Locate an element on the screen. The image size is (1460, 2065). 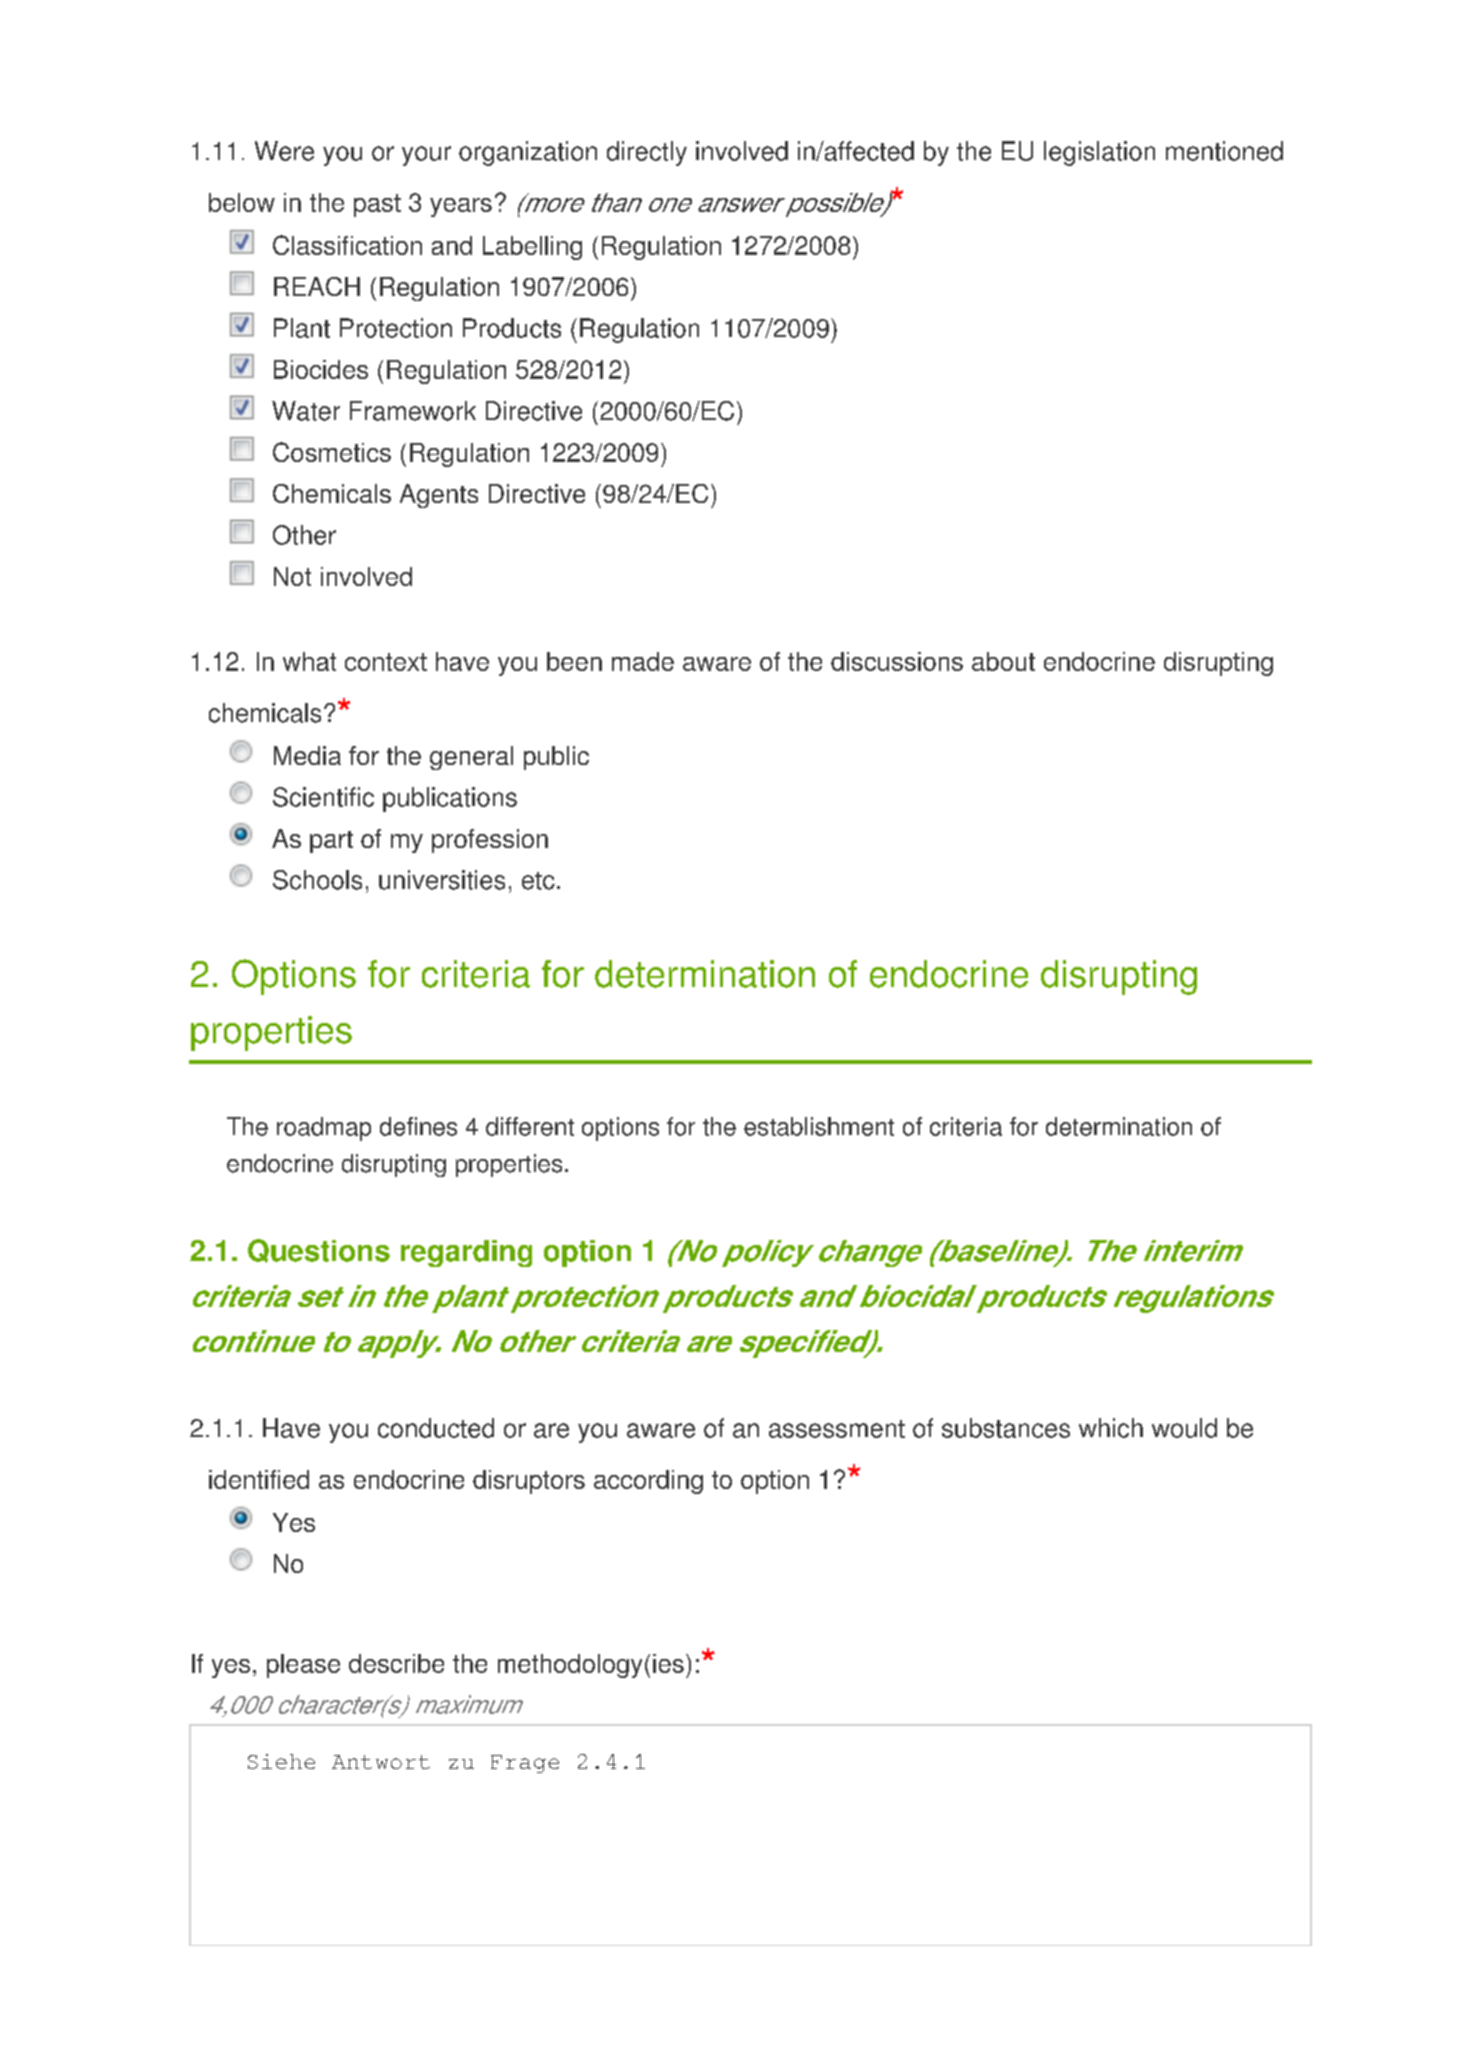
Frage is located at coordinates (525, 1764).
